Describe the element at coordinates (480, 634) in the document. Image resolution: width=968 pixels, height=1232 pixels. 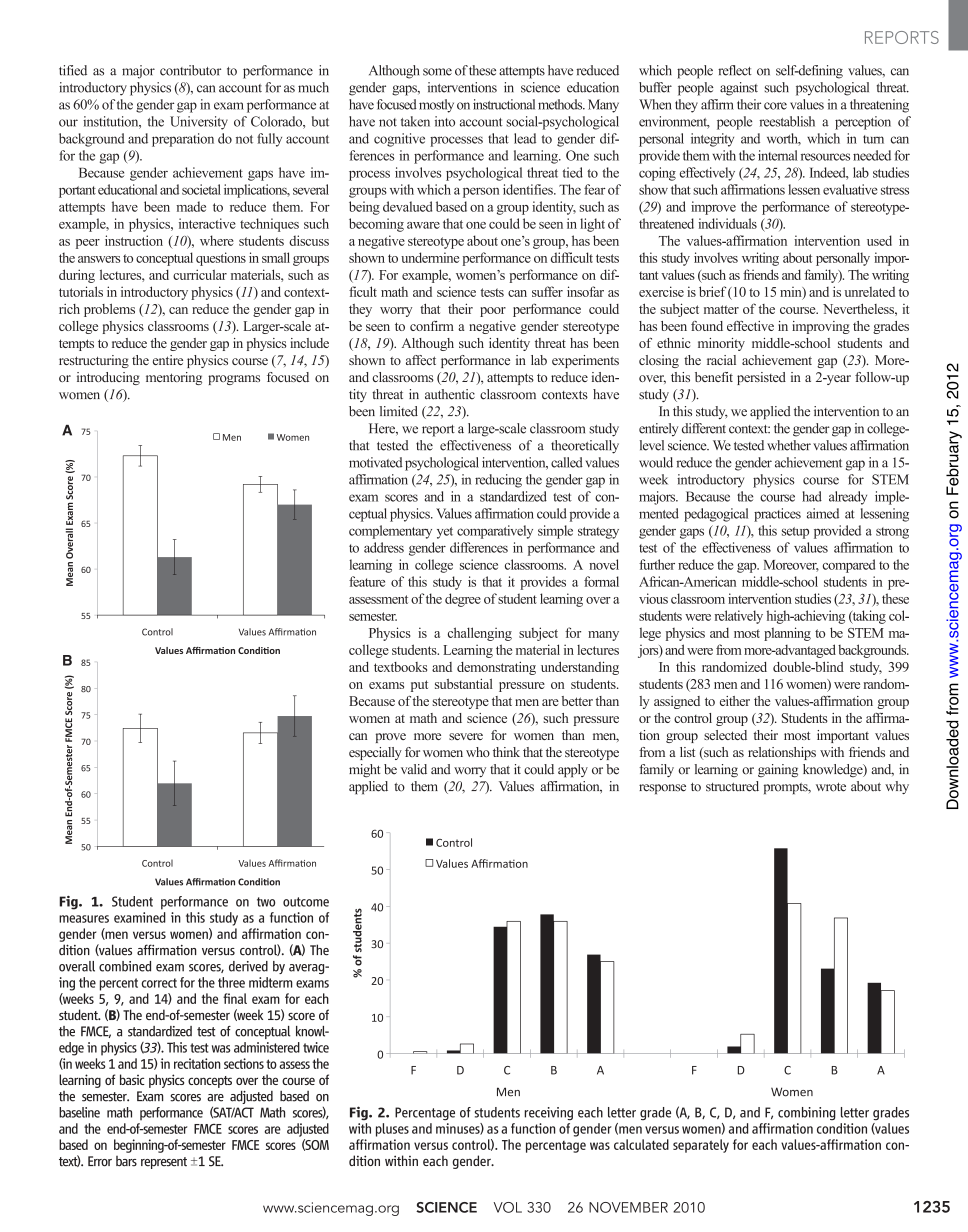
I see `challenging` at that location.
